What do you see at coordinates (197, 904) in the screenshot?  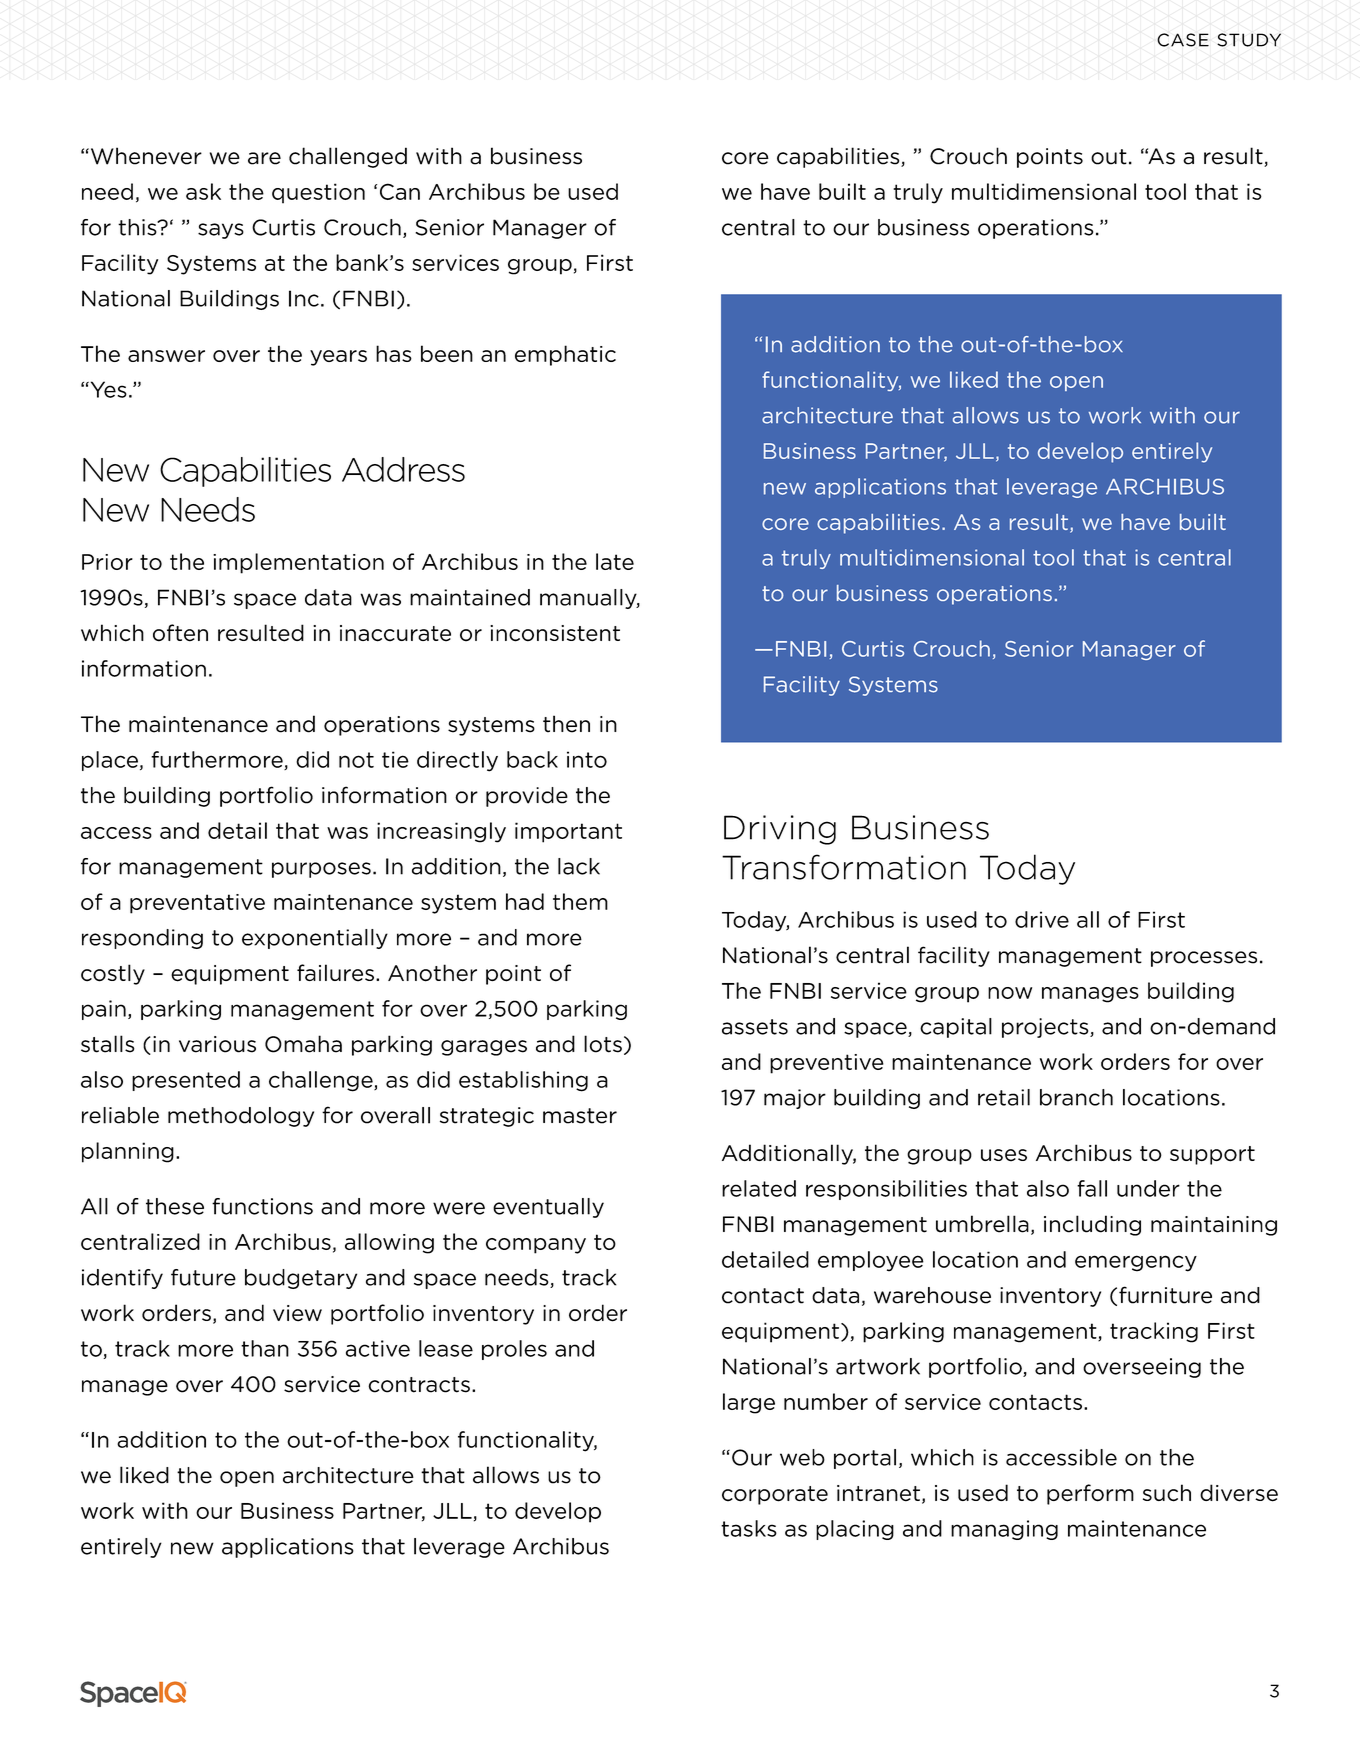 I see `preventative` at bounding box center [197, 904].
